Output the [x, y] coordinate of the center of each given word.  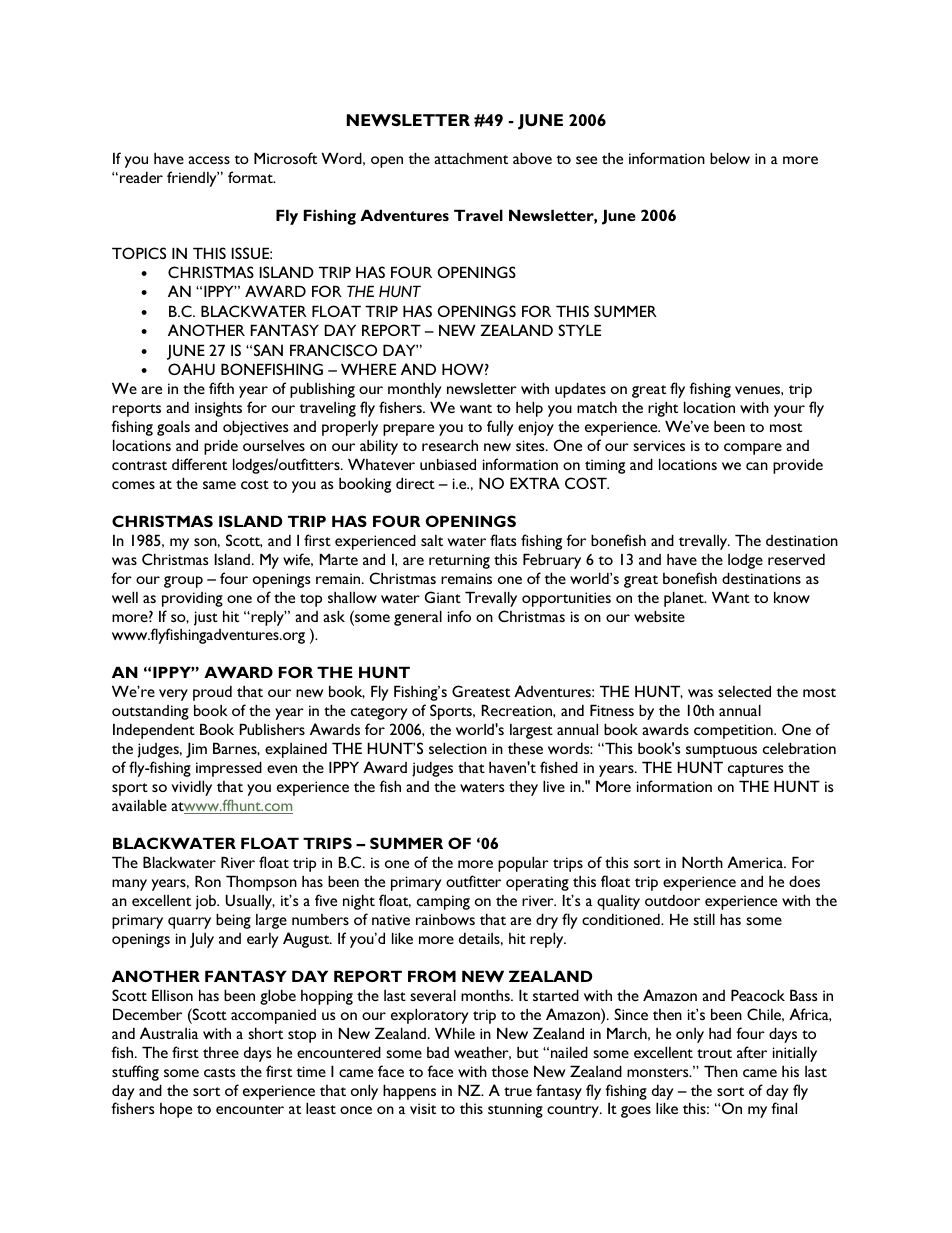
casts [220, 1072]
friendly [193, 179]
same [219, 485]
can [757, 466]
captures [756, 770]
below [730, 158]
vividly [192, 788]
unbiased [448, 464]
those [509, 1071]
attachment [471, 158]
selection [458, 748]
